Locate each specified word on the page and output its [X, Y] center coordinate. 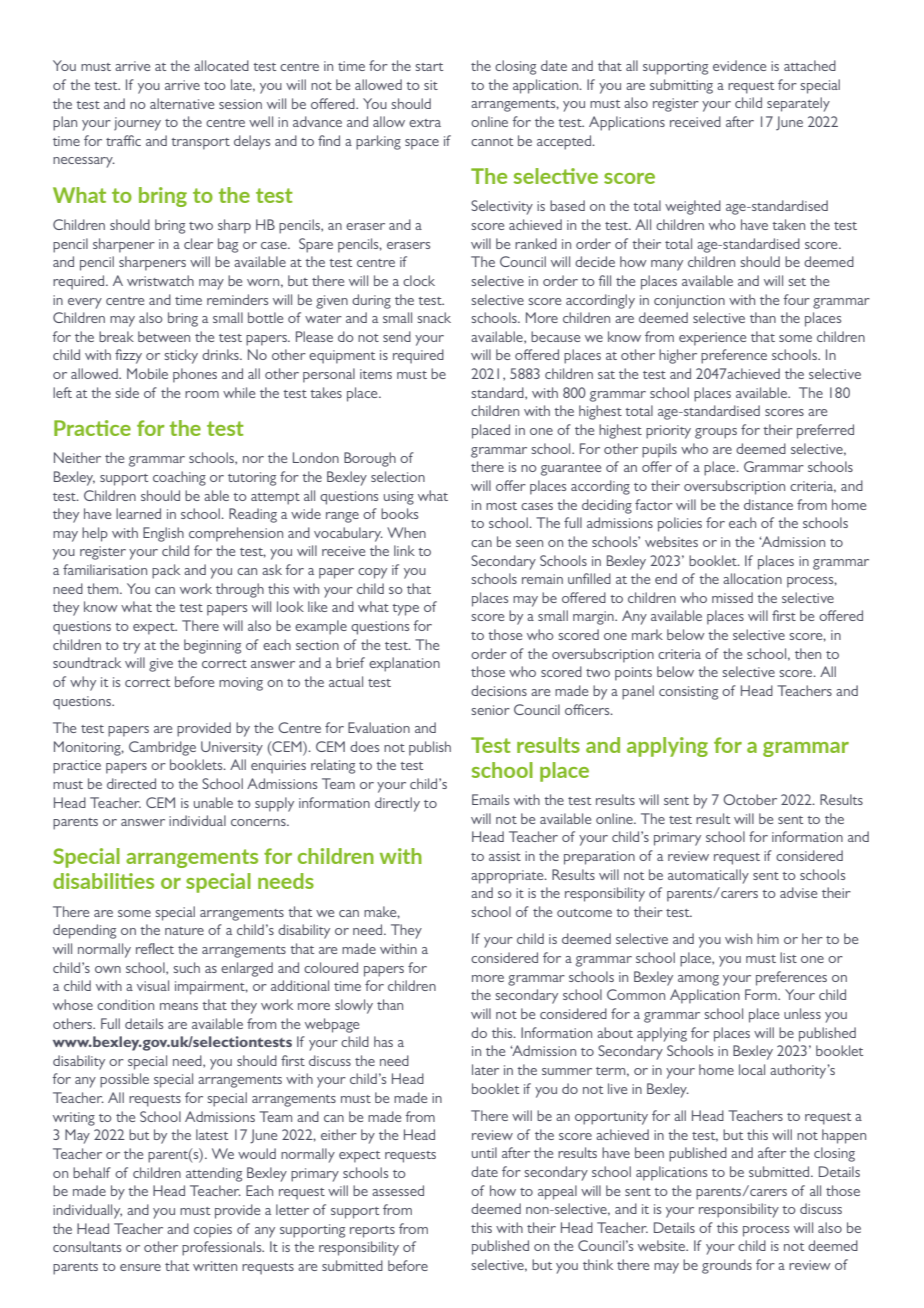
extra [425, 123]
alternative [182, 103]
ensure [140, 1267]
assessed [398, 1190]
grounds [727, 1266]
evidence [739, 65]
